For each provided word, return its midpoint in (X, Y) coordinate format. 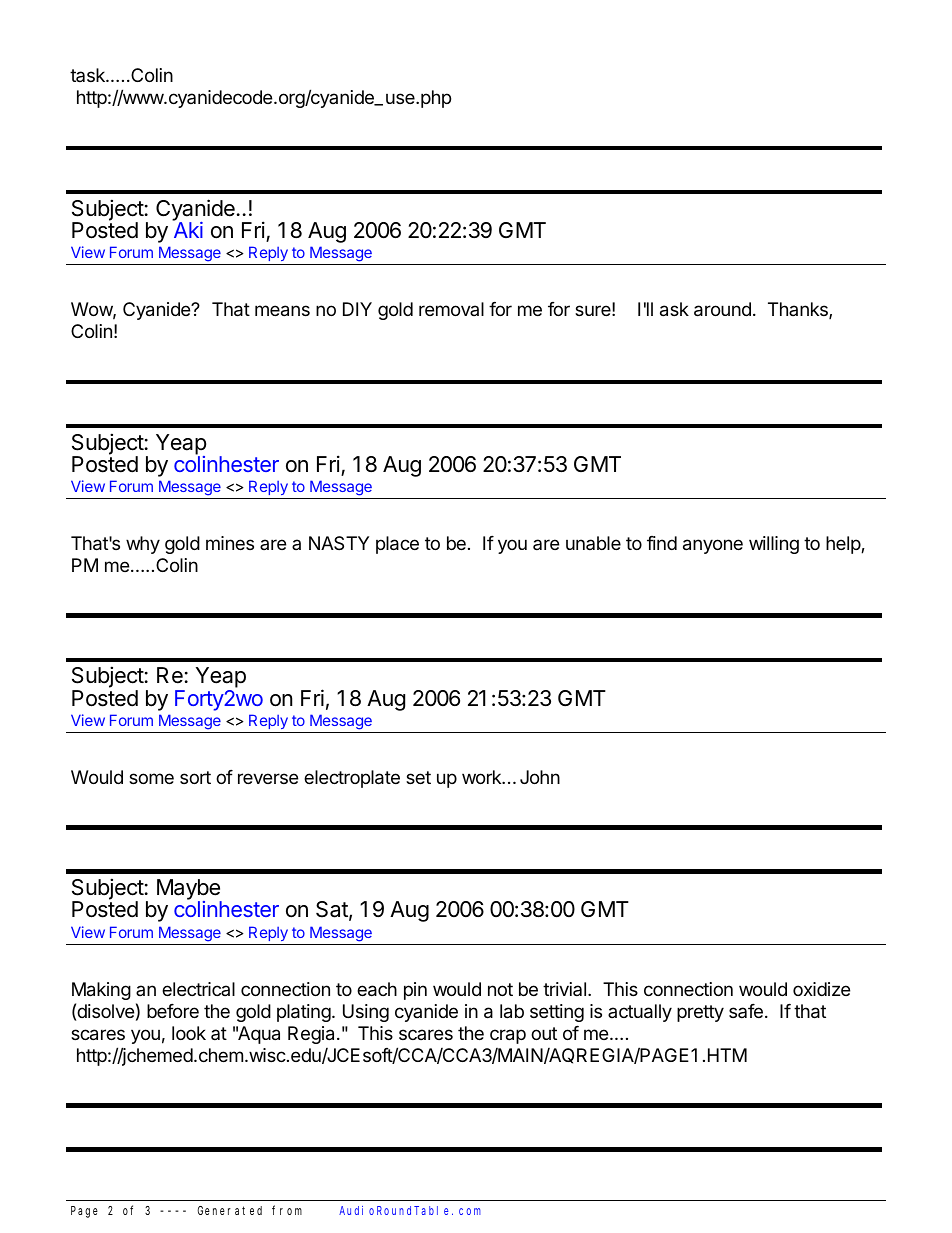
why (143, 545)
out (544, 1033)
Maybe (189, 891)
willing (774, 545)
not (500, 989)
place (397, 545)
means (282, 311)
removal (451, 309)
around (722, 309)
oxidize (821, 989)
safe (746, 1011)
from (287, 1210)
